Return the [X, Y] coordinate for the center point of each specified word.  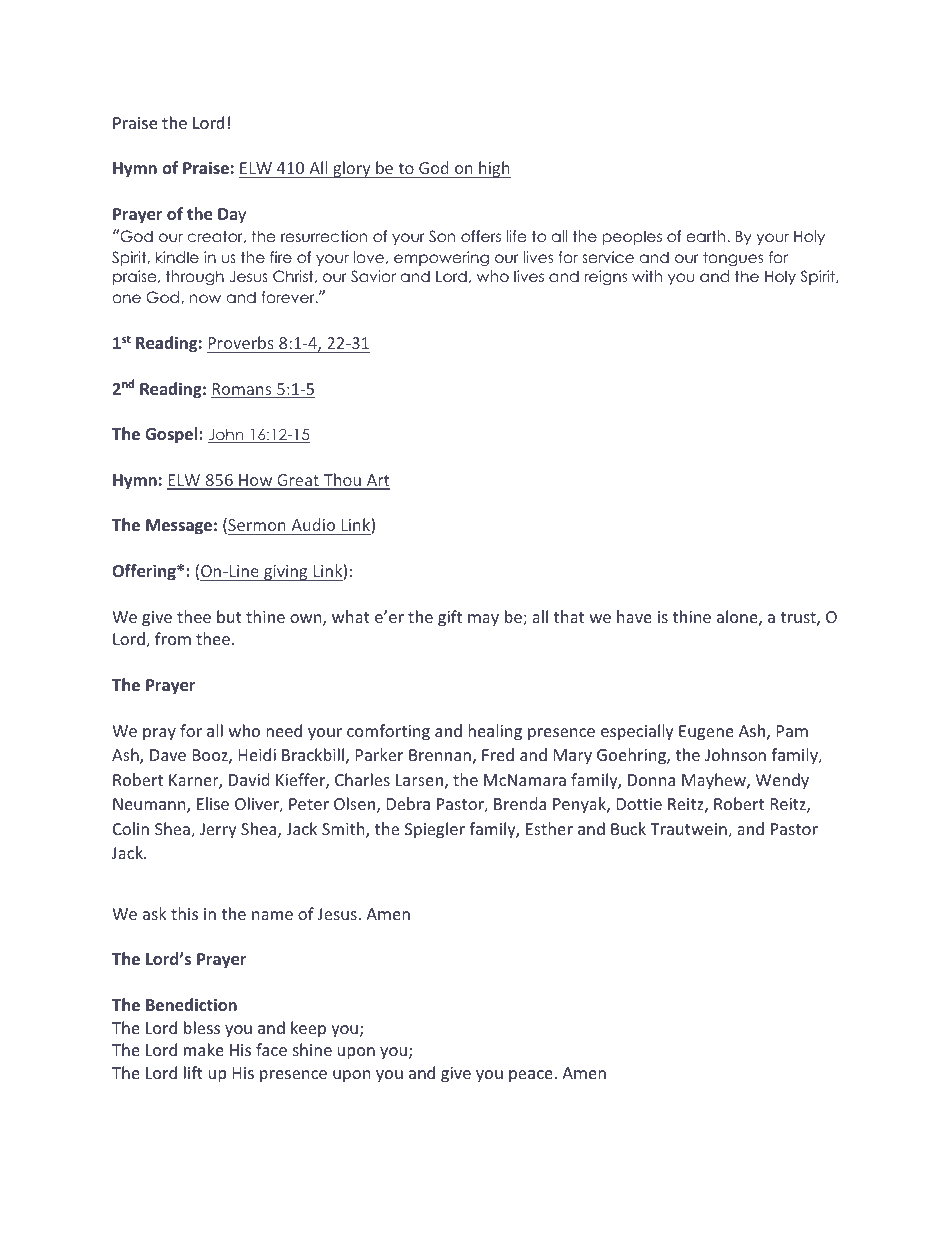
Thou [342, 481]
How [256, 481]
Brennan [440, 755]
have [634, 616]
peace [532, 1076]
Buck [628, 828]
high [494, 169]
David [249, 779]
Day [232, 216]
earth [707, 236]
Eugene [706, 733]
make [204, 1049]
